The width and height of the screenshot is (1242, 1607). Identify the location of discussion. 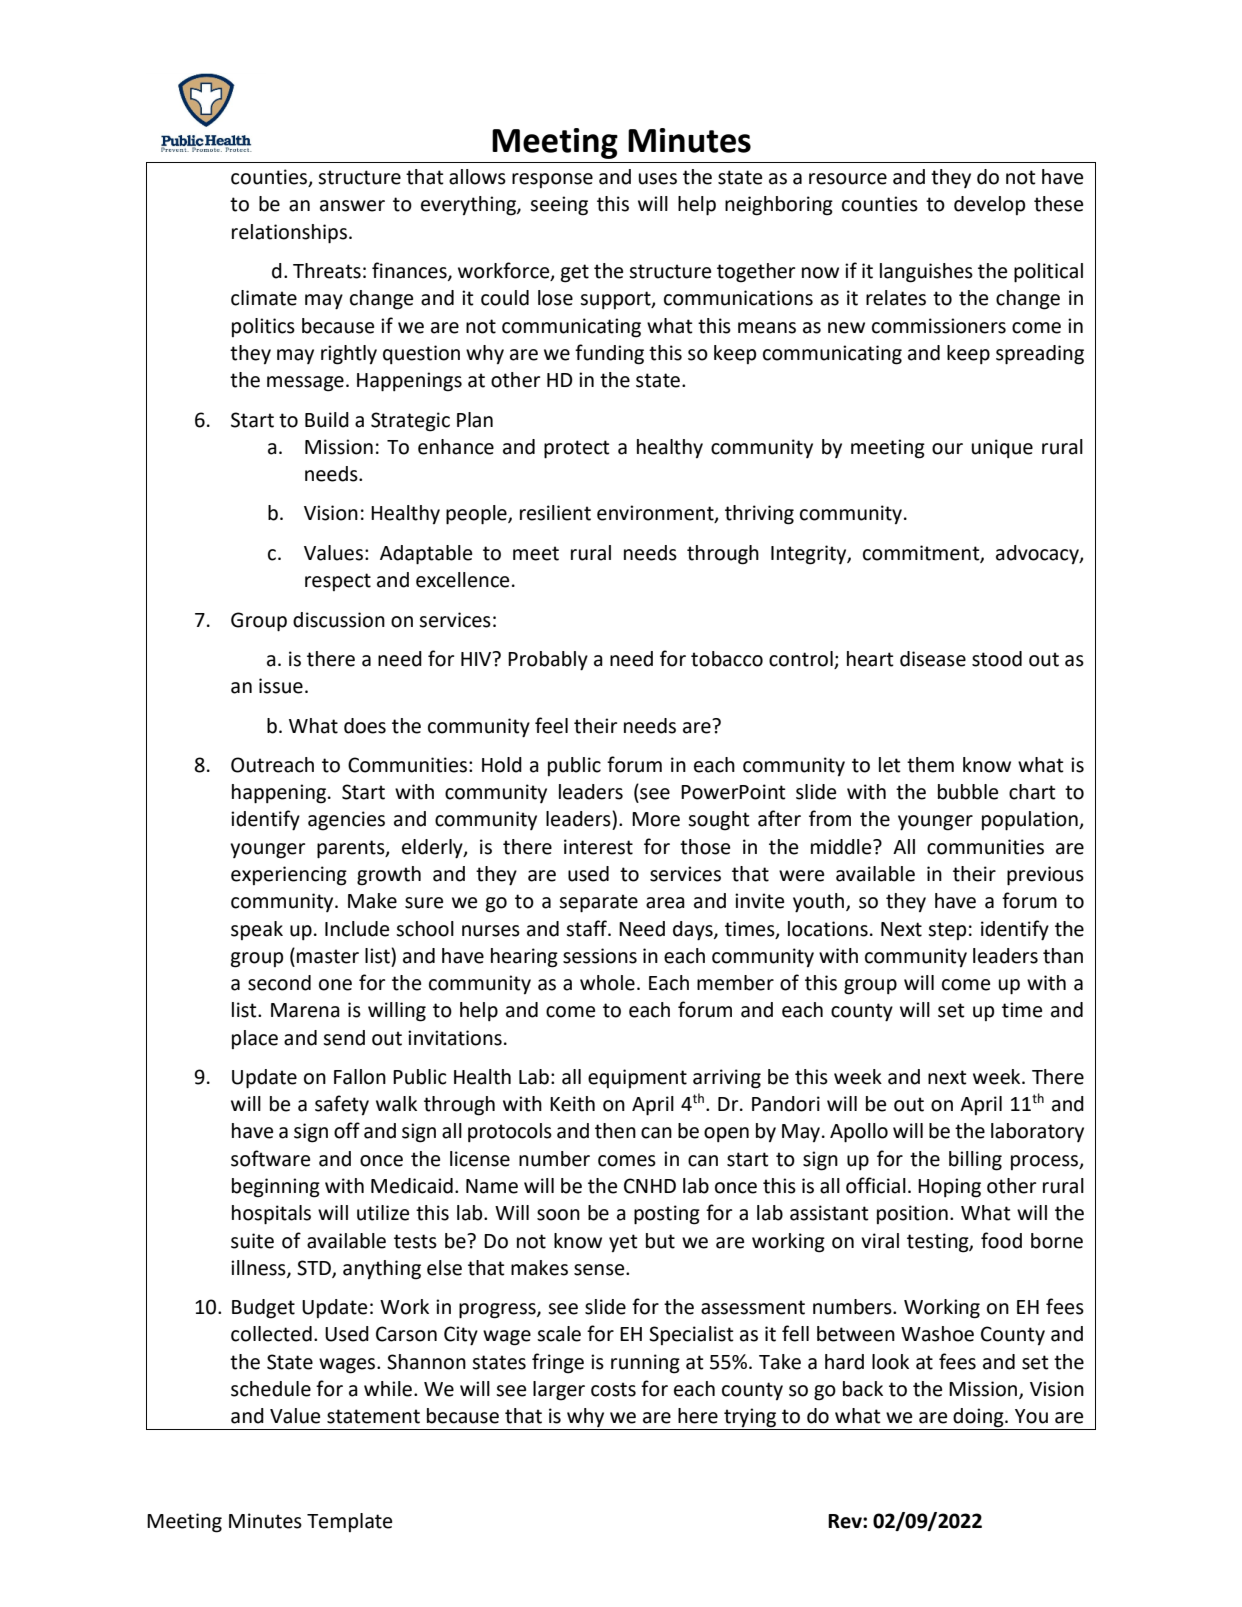
(339, 620).
